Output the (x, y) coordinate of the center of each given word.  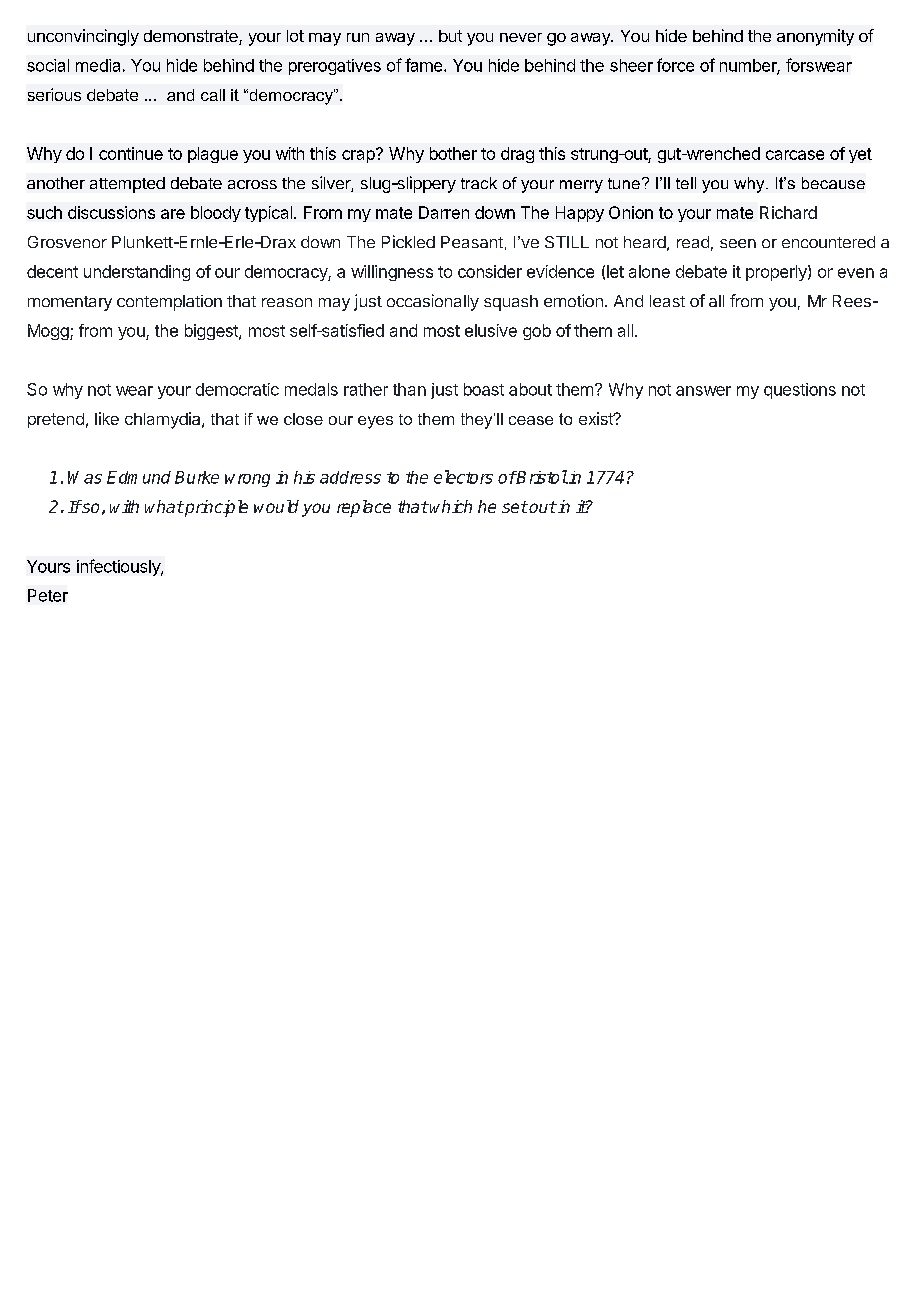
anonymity (815, 37)
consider (490, 271)
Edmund (139, 477)
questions (800, 391)
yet (860, 155)
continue (131, 153)
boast (484, 389)
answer (703, 391)
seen (738, 243)
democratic (237, 389)
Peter (48, 595)
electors (463, 477)
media (98, 65)
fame (425, 65)
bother (453, 153)
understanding (137, 273)
